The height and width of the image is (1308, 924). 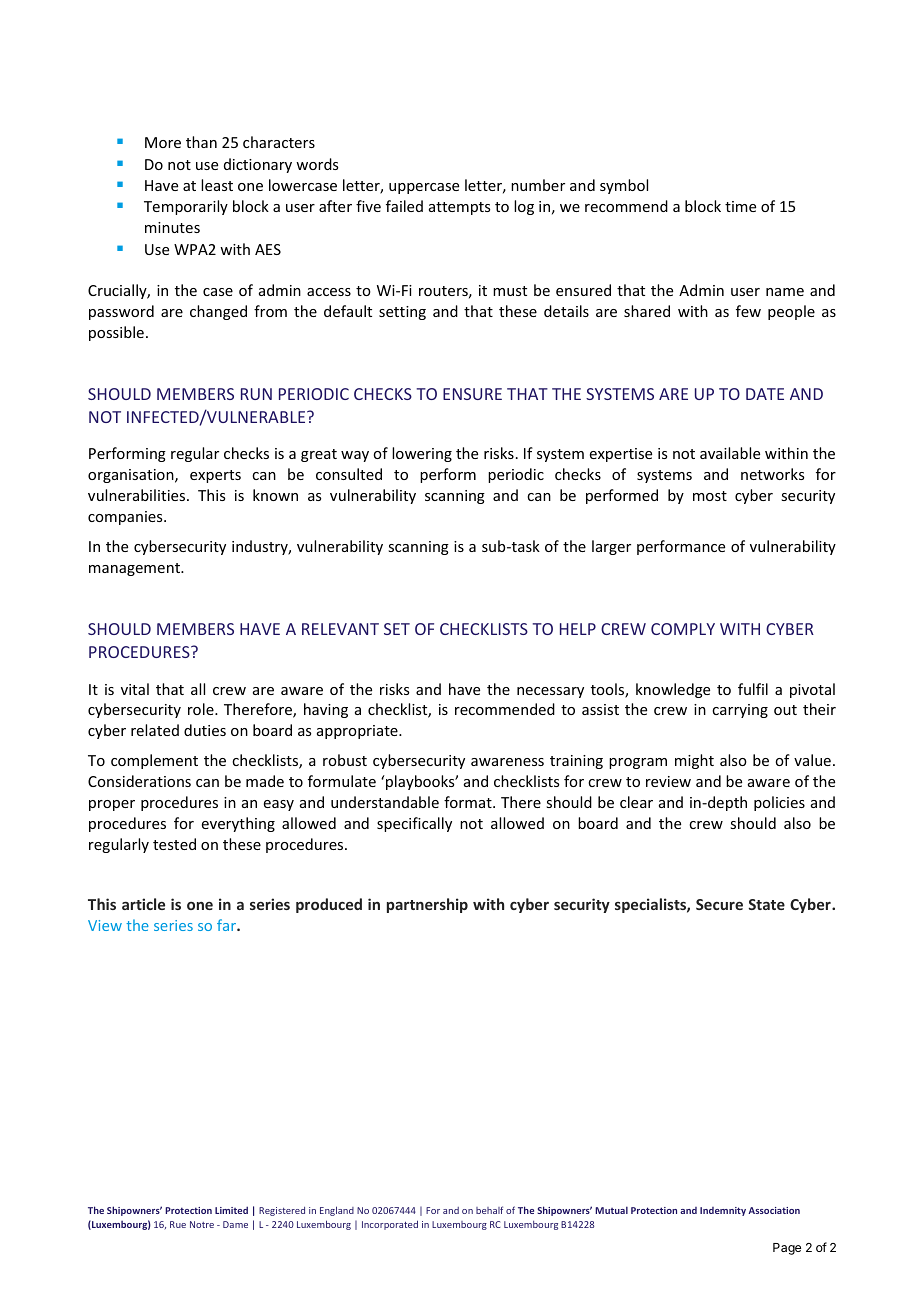 What do you see at coordinates (174, 844) in the image?
I see `tested` at bounding box center [174, 844].
